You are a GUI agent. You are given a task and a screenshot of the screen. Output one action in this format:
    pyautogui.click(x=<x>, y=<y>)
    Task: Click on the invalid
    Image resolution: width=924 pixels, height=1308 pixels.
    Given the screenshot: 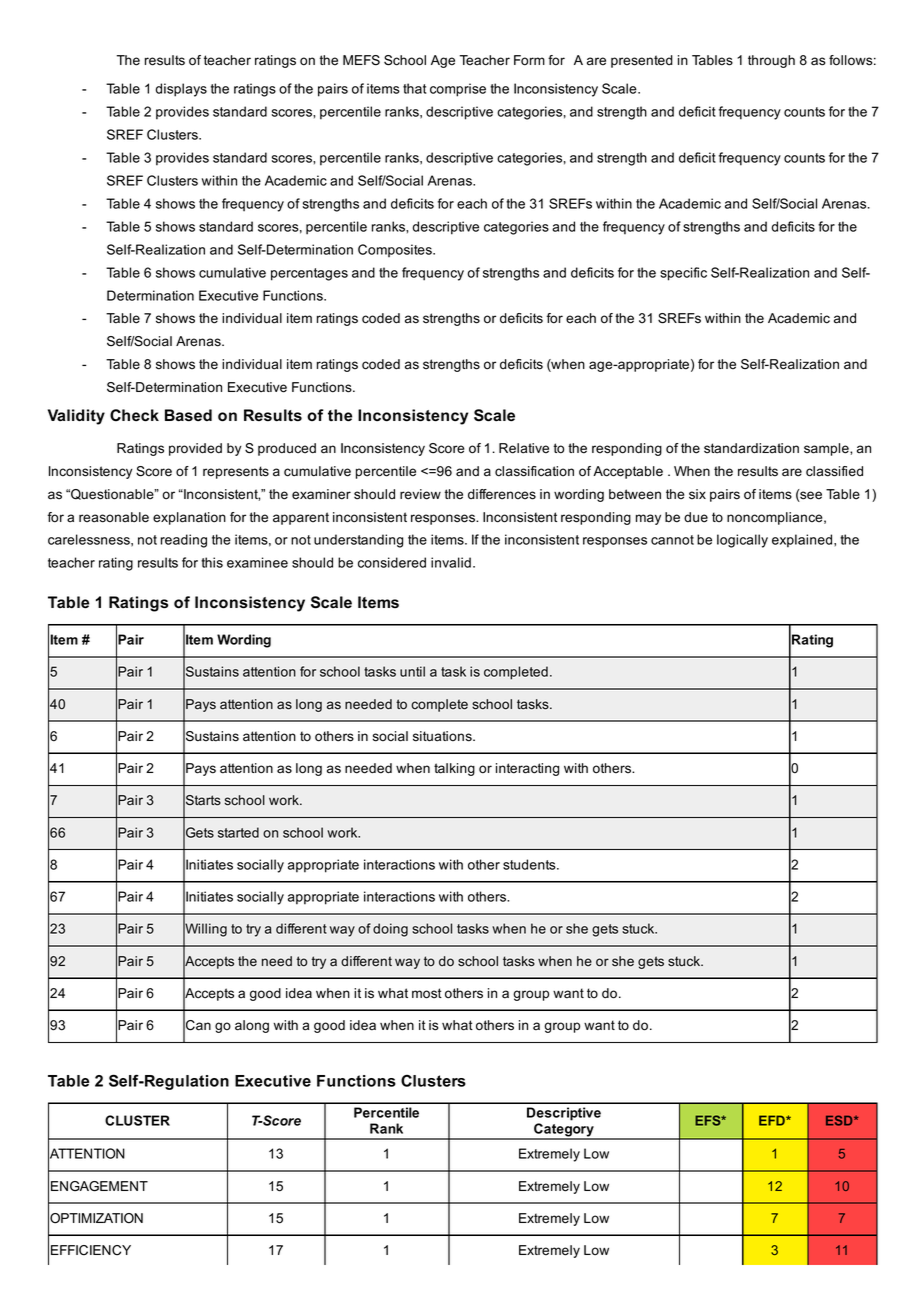 What is the action you would take?
    pyautogui.click(x=451, y=562)
